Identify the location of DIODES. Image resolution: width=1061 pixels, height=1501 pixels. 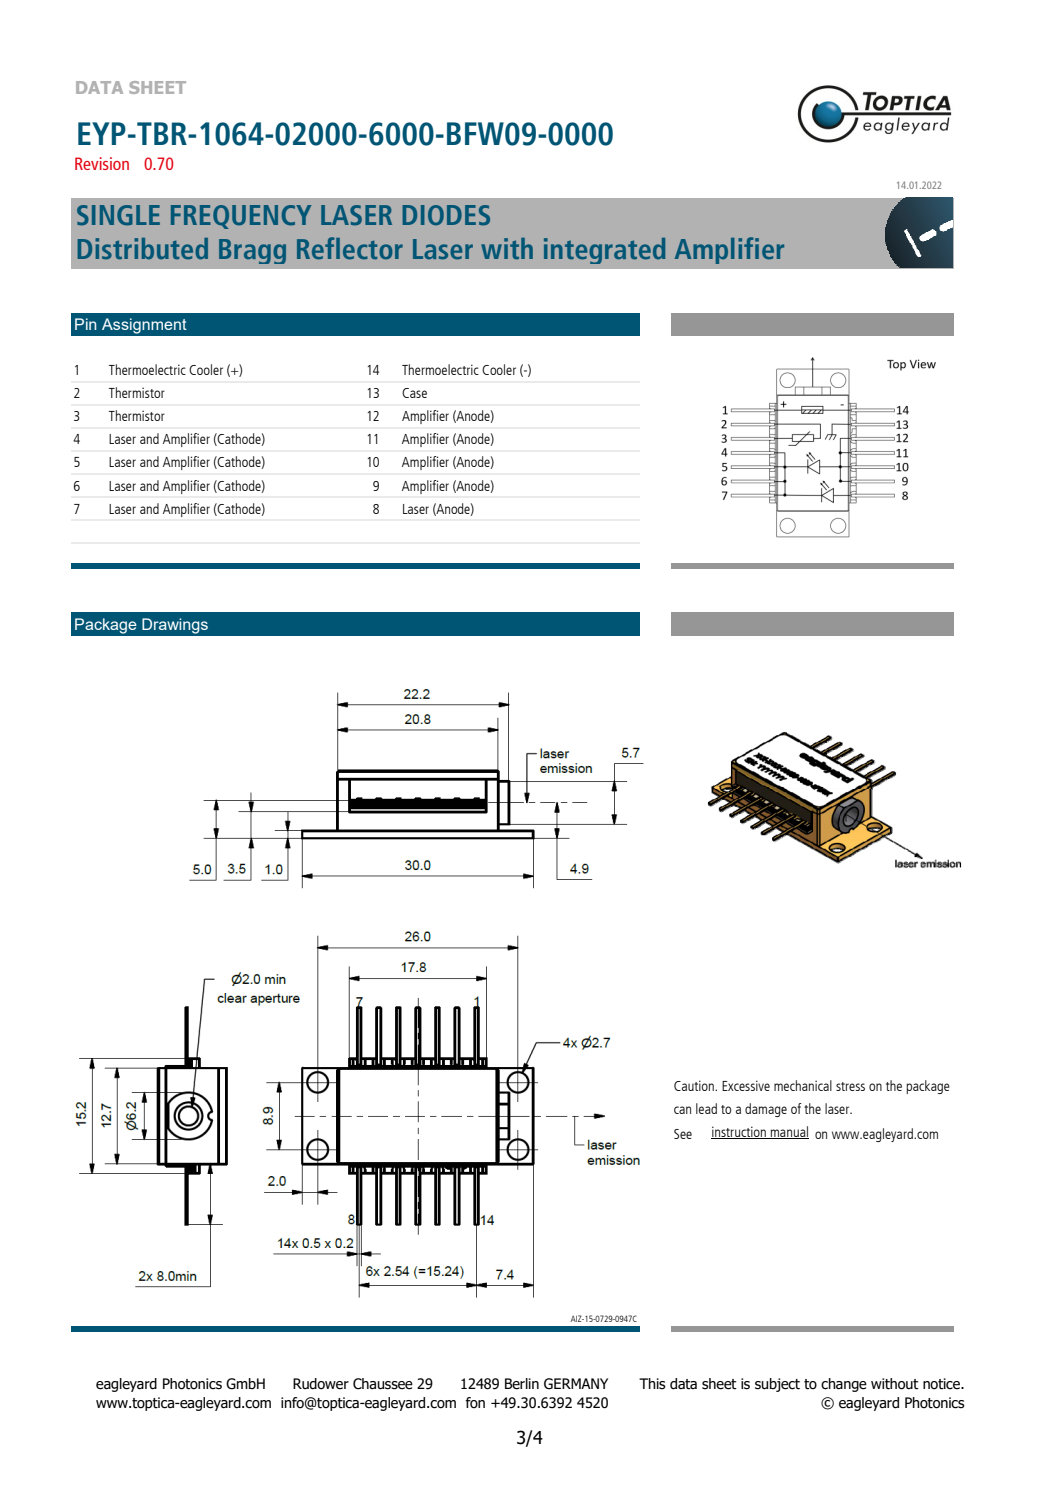
(446, 215).
